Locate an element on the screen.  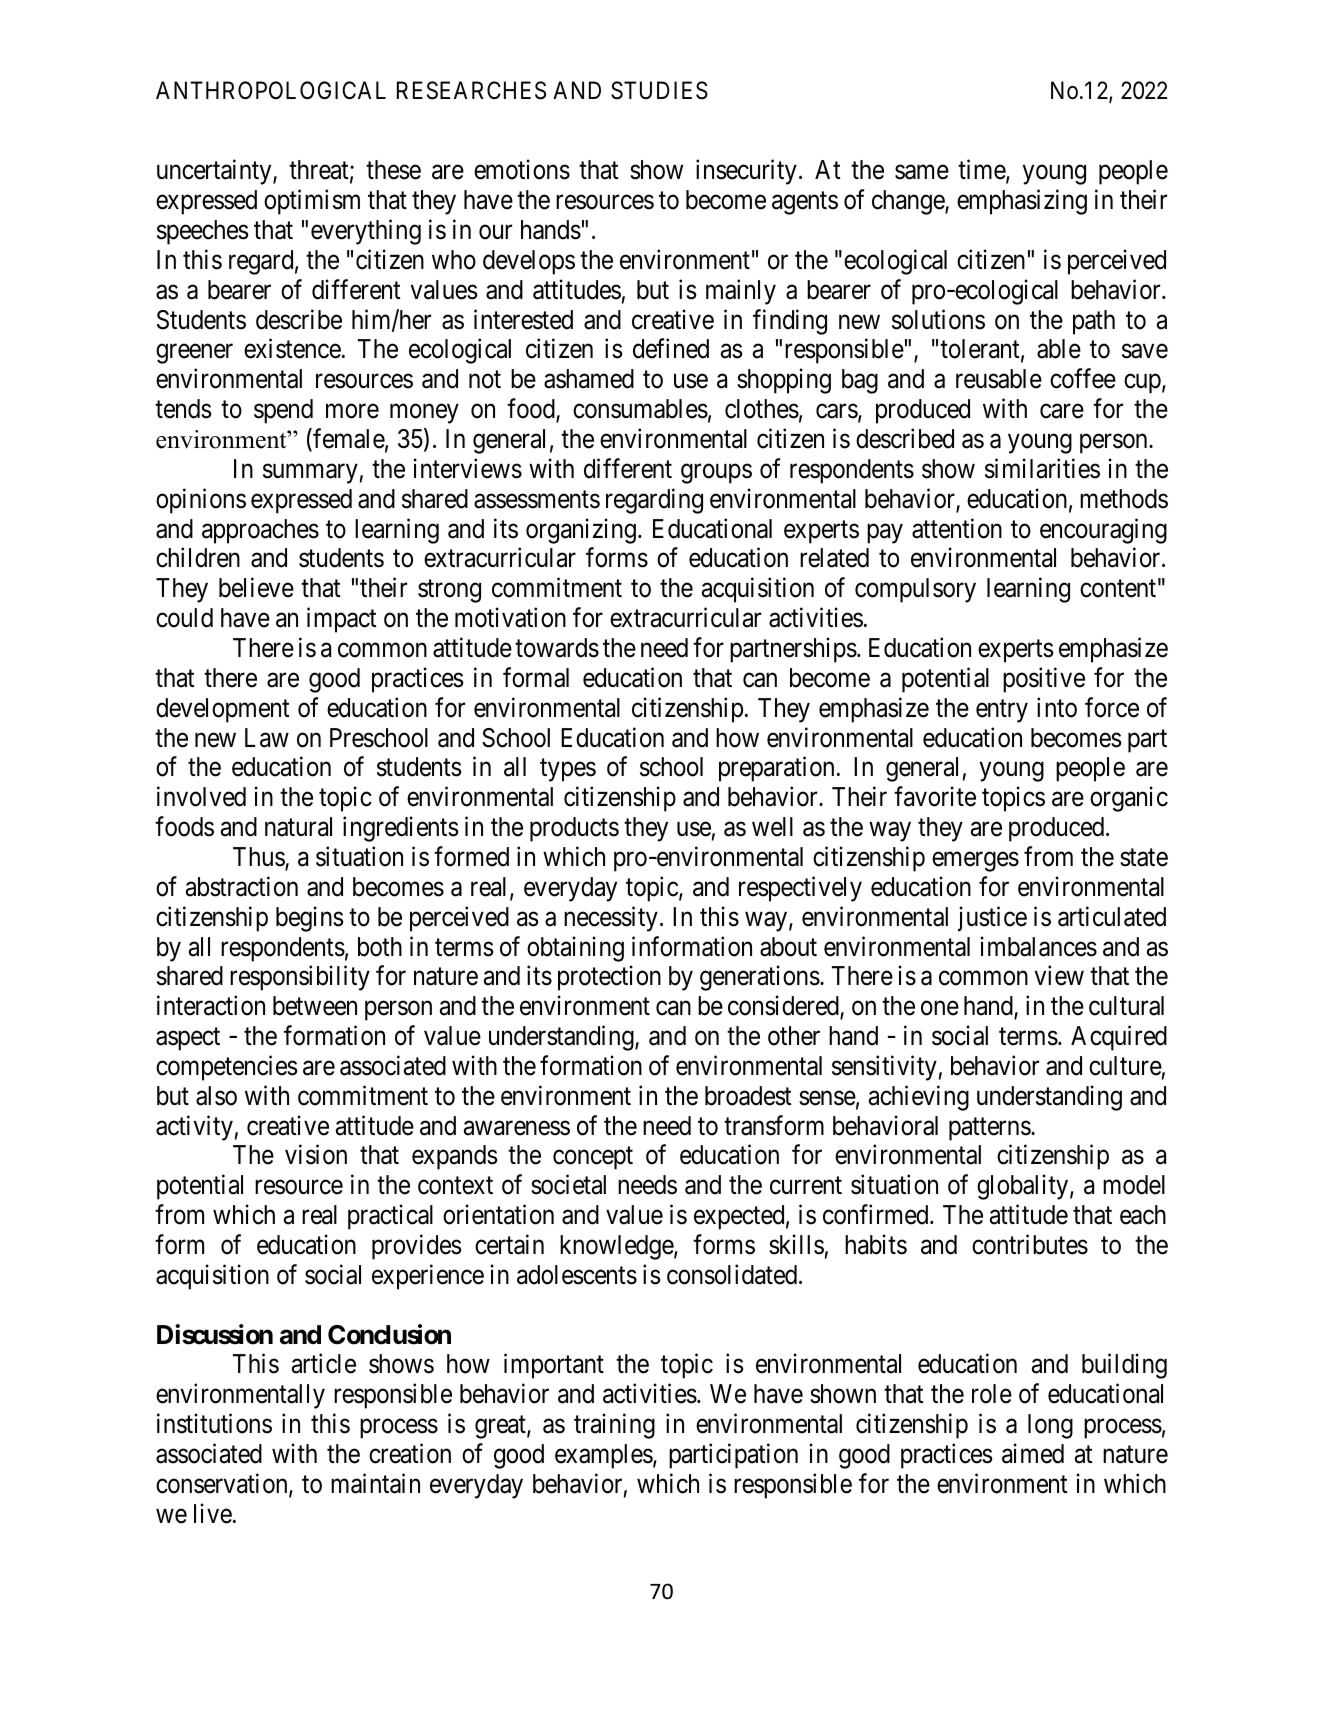
training is located at coordinates (614, 1426).
